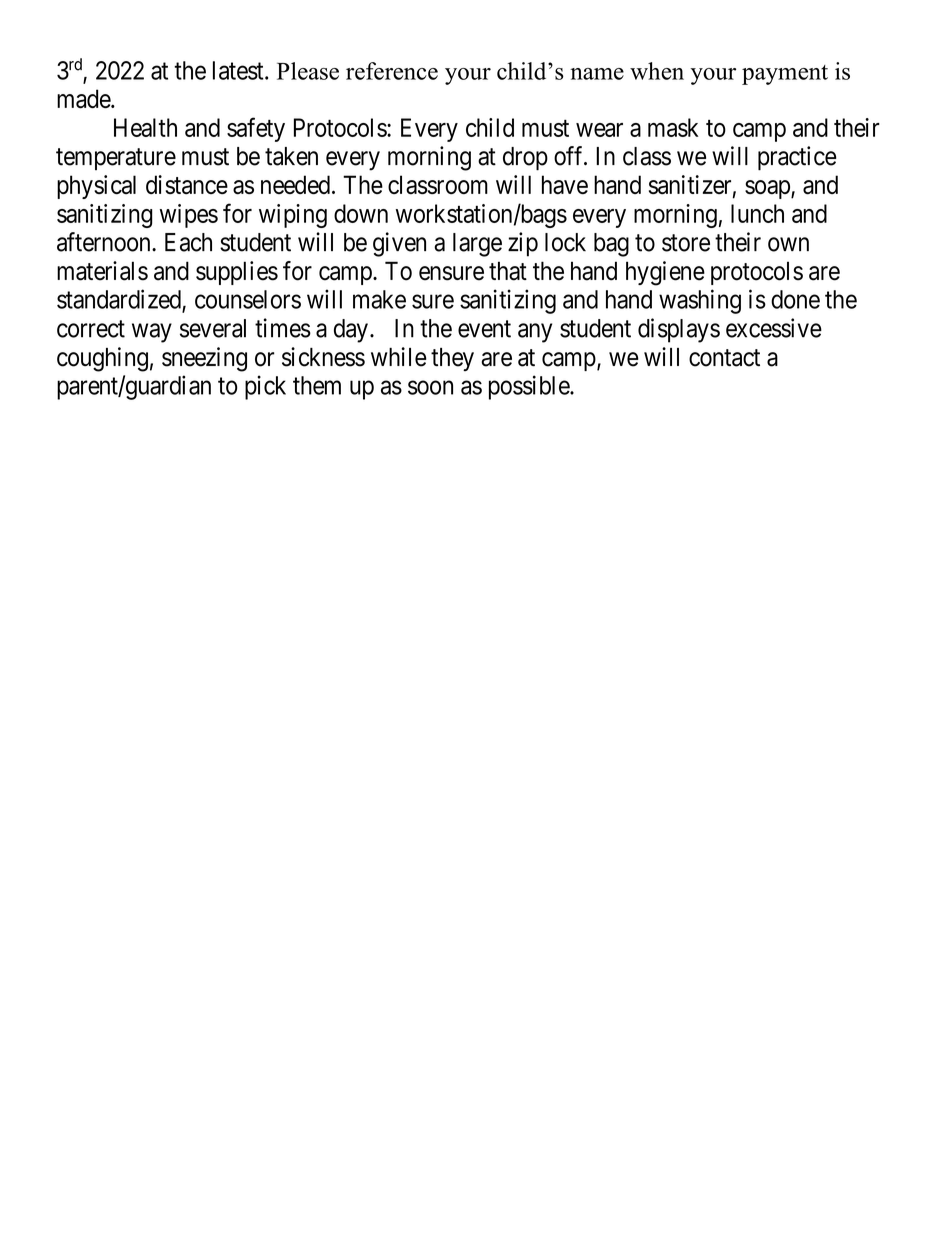 This screenshot has width=952, height=1233. I want to click on Each, so click(188, 242).
